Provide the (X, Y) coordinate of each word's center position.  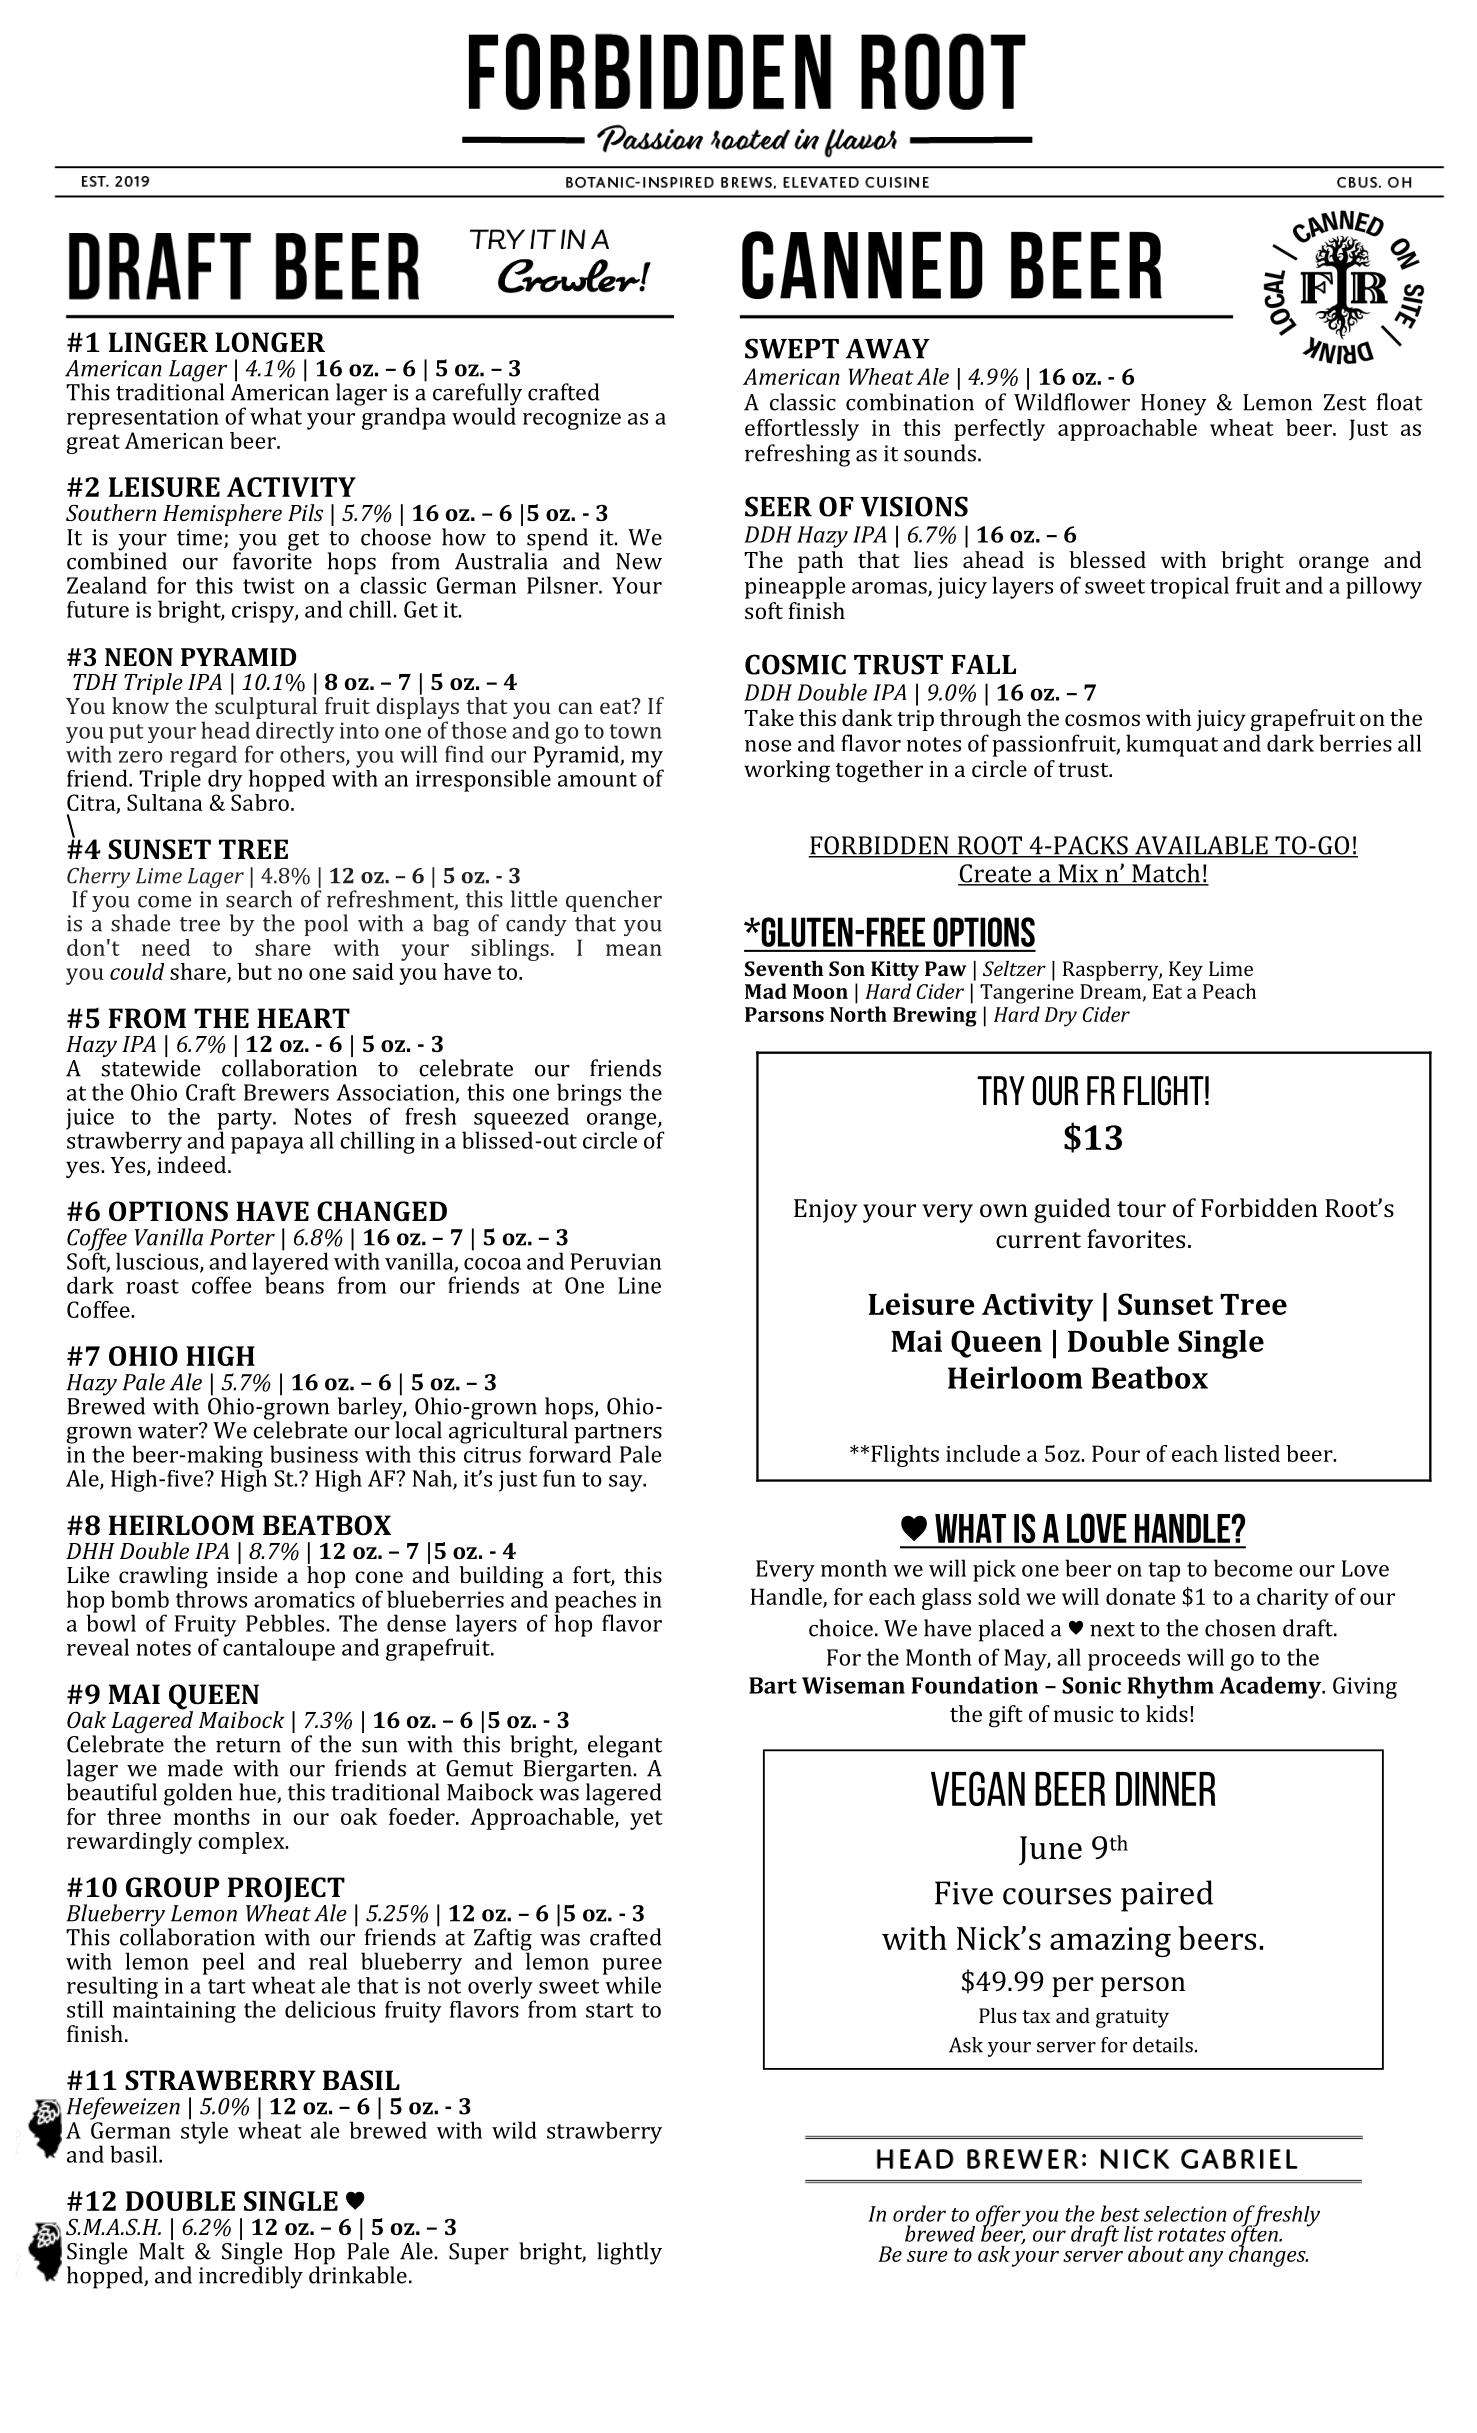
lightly (629, 2253)
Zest (1345, 402)
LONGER (270, 342)
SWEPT (792, 348)
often (1255, 2236)
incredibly (251, 2276)
